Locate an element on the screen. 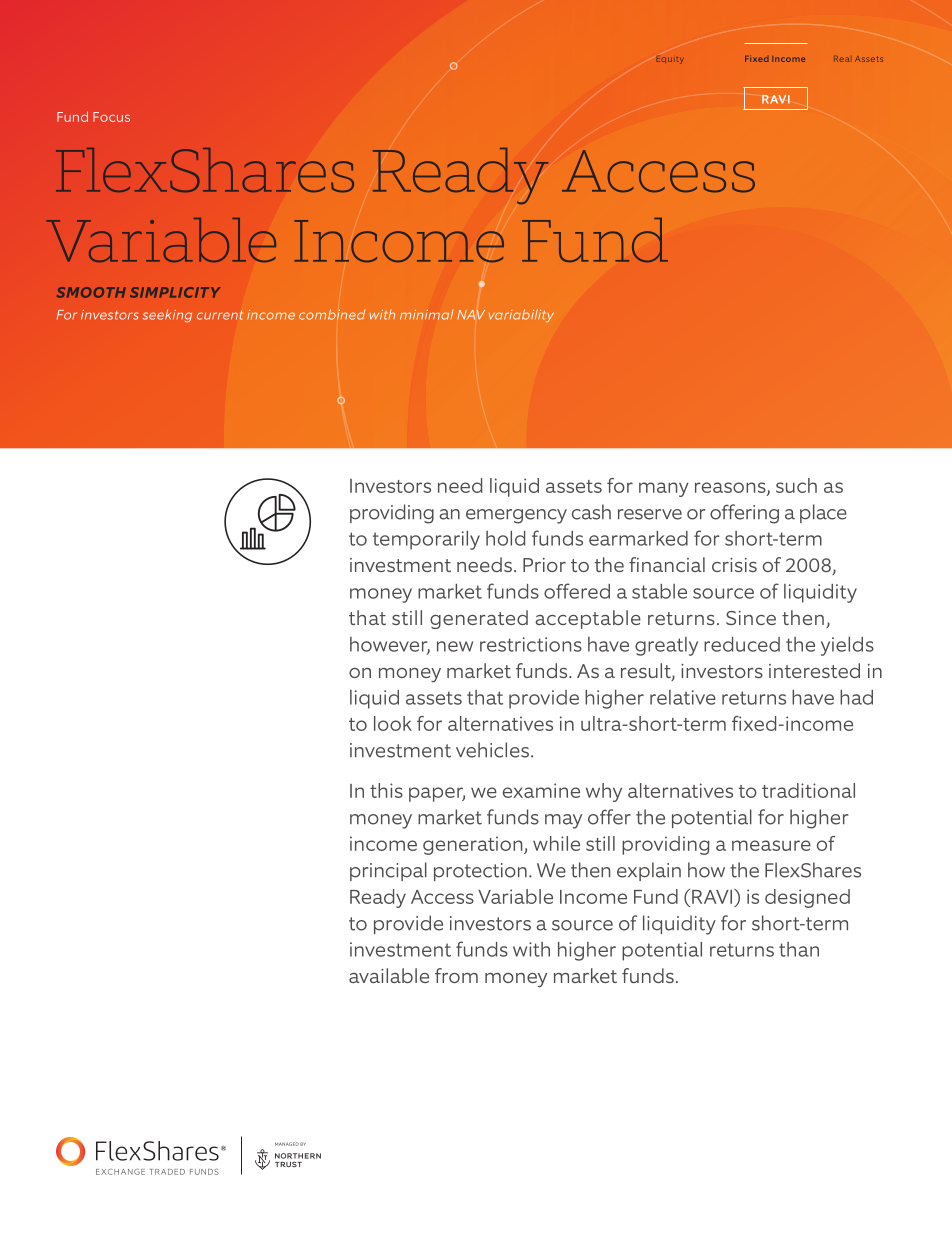  than is located at coordinates (799, 949).
